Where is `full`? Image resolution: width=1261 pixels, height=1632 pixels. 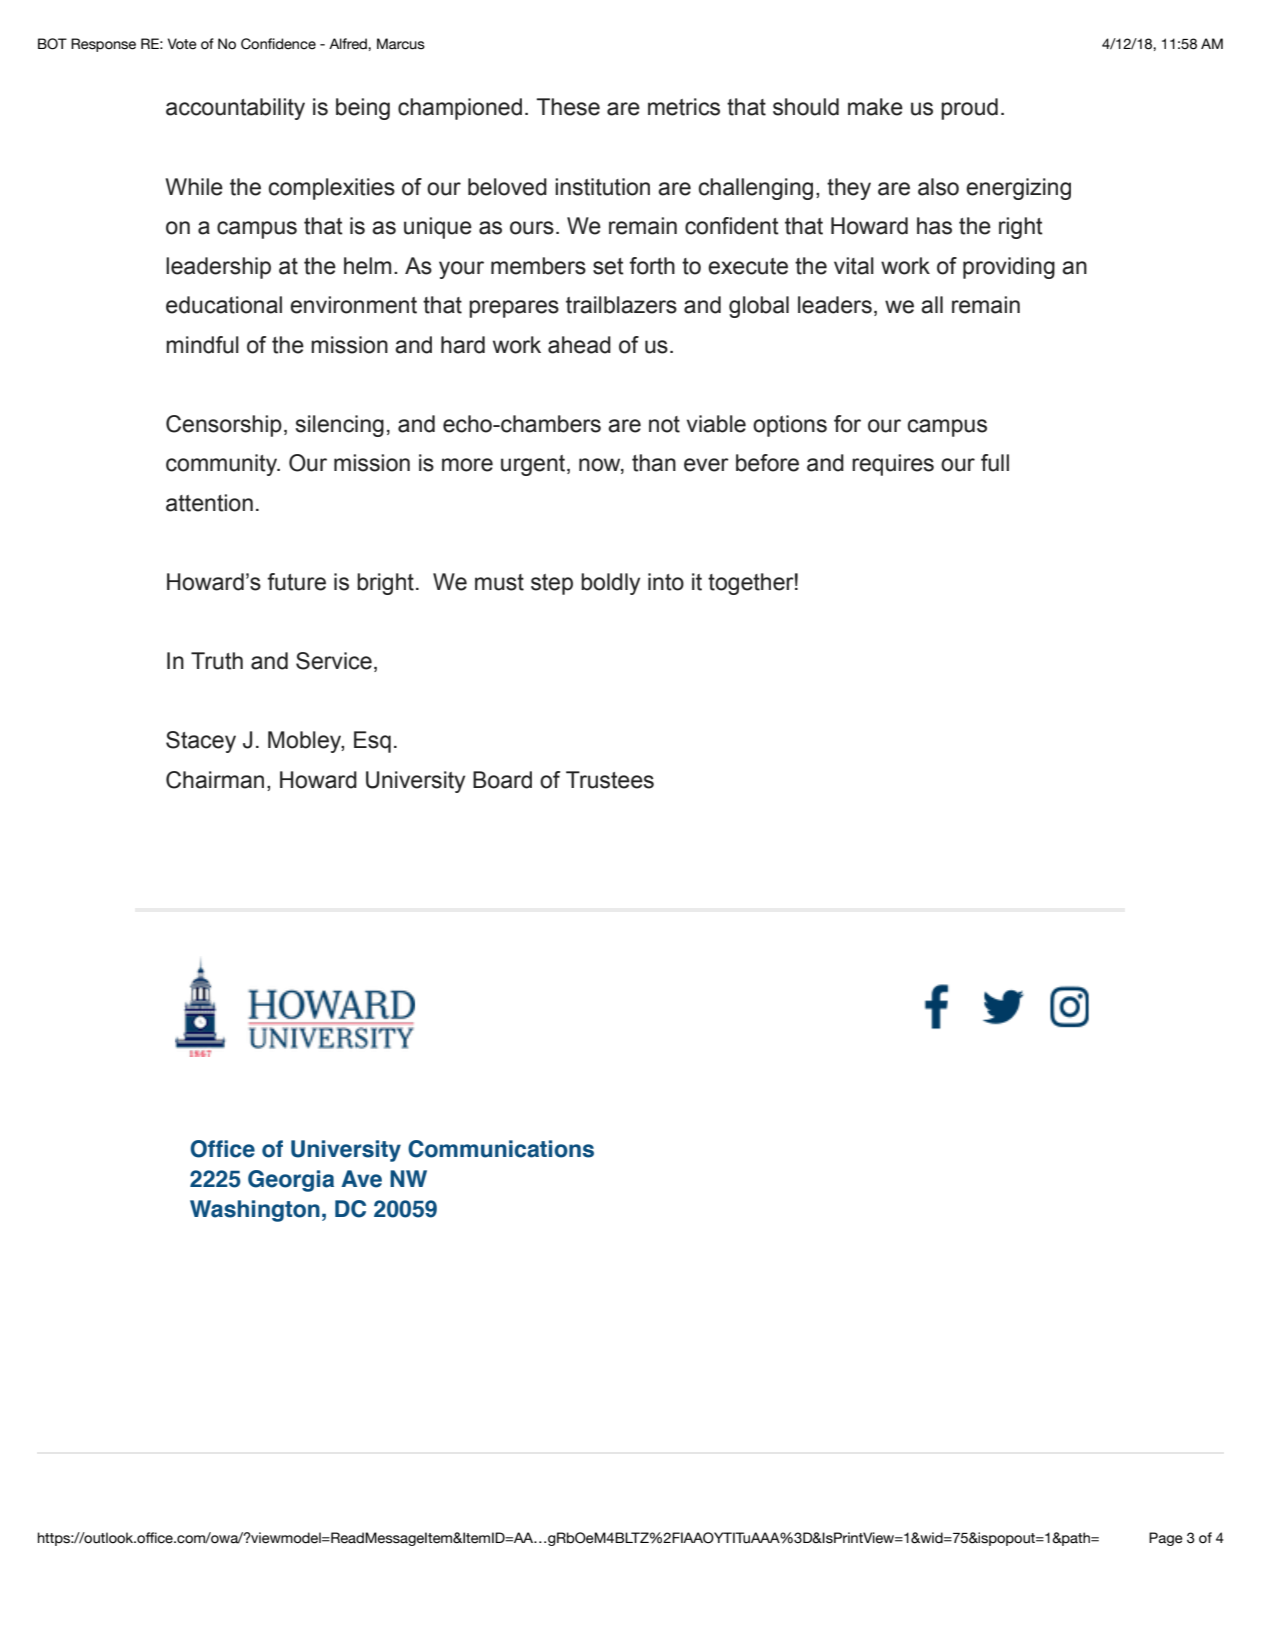 full is located at coordinates (995, 463).
